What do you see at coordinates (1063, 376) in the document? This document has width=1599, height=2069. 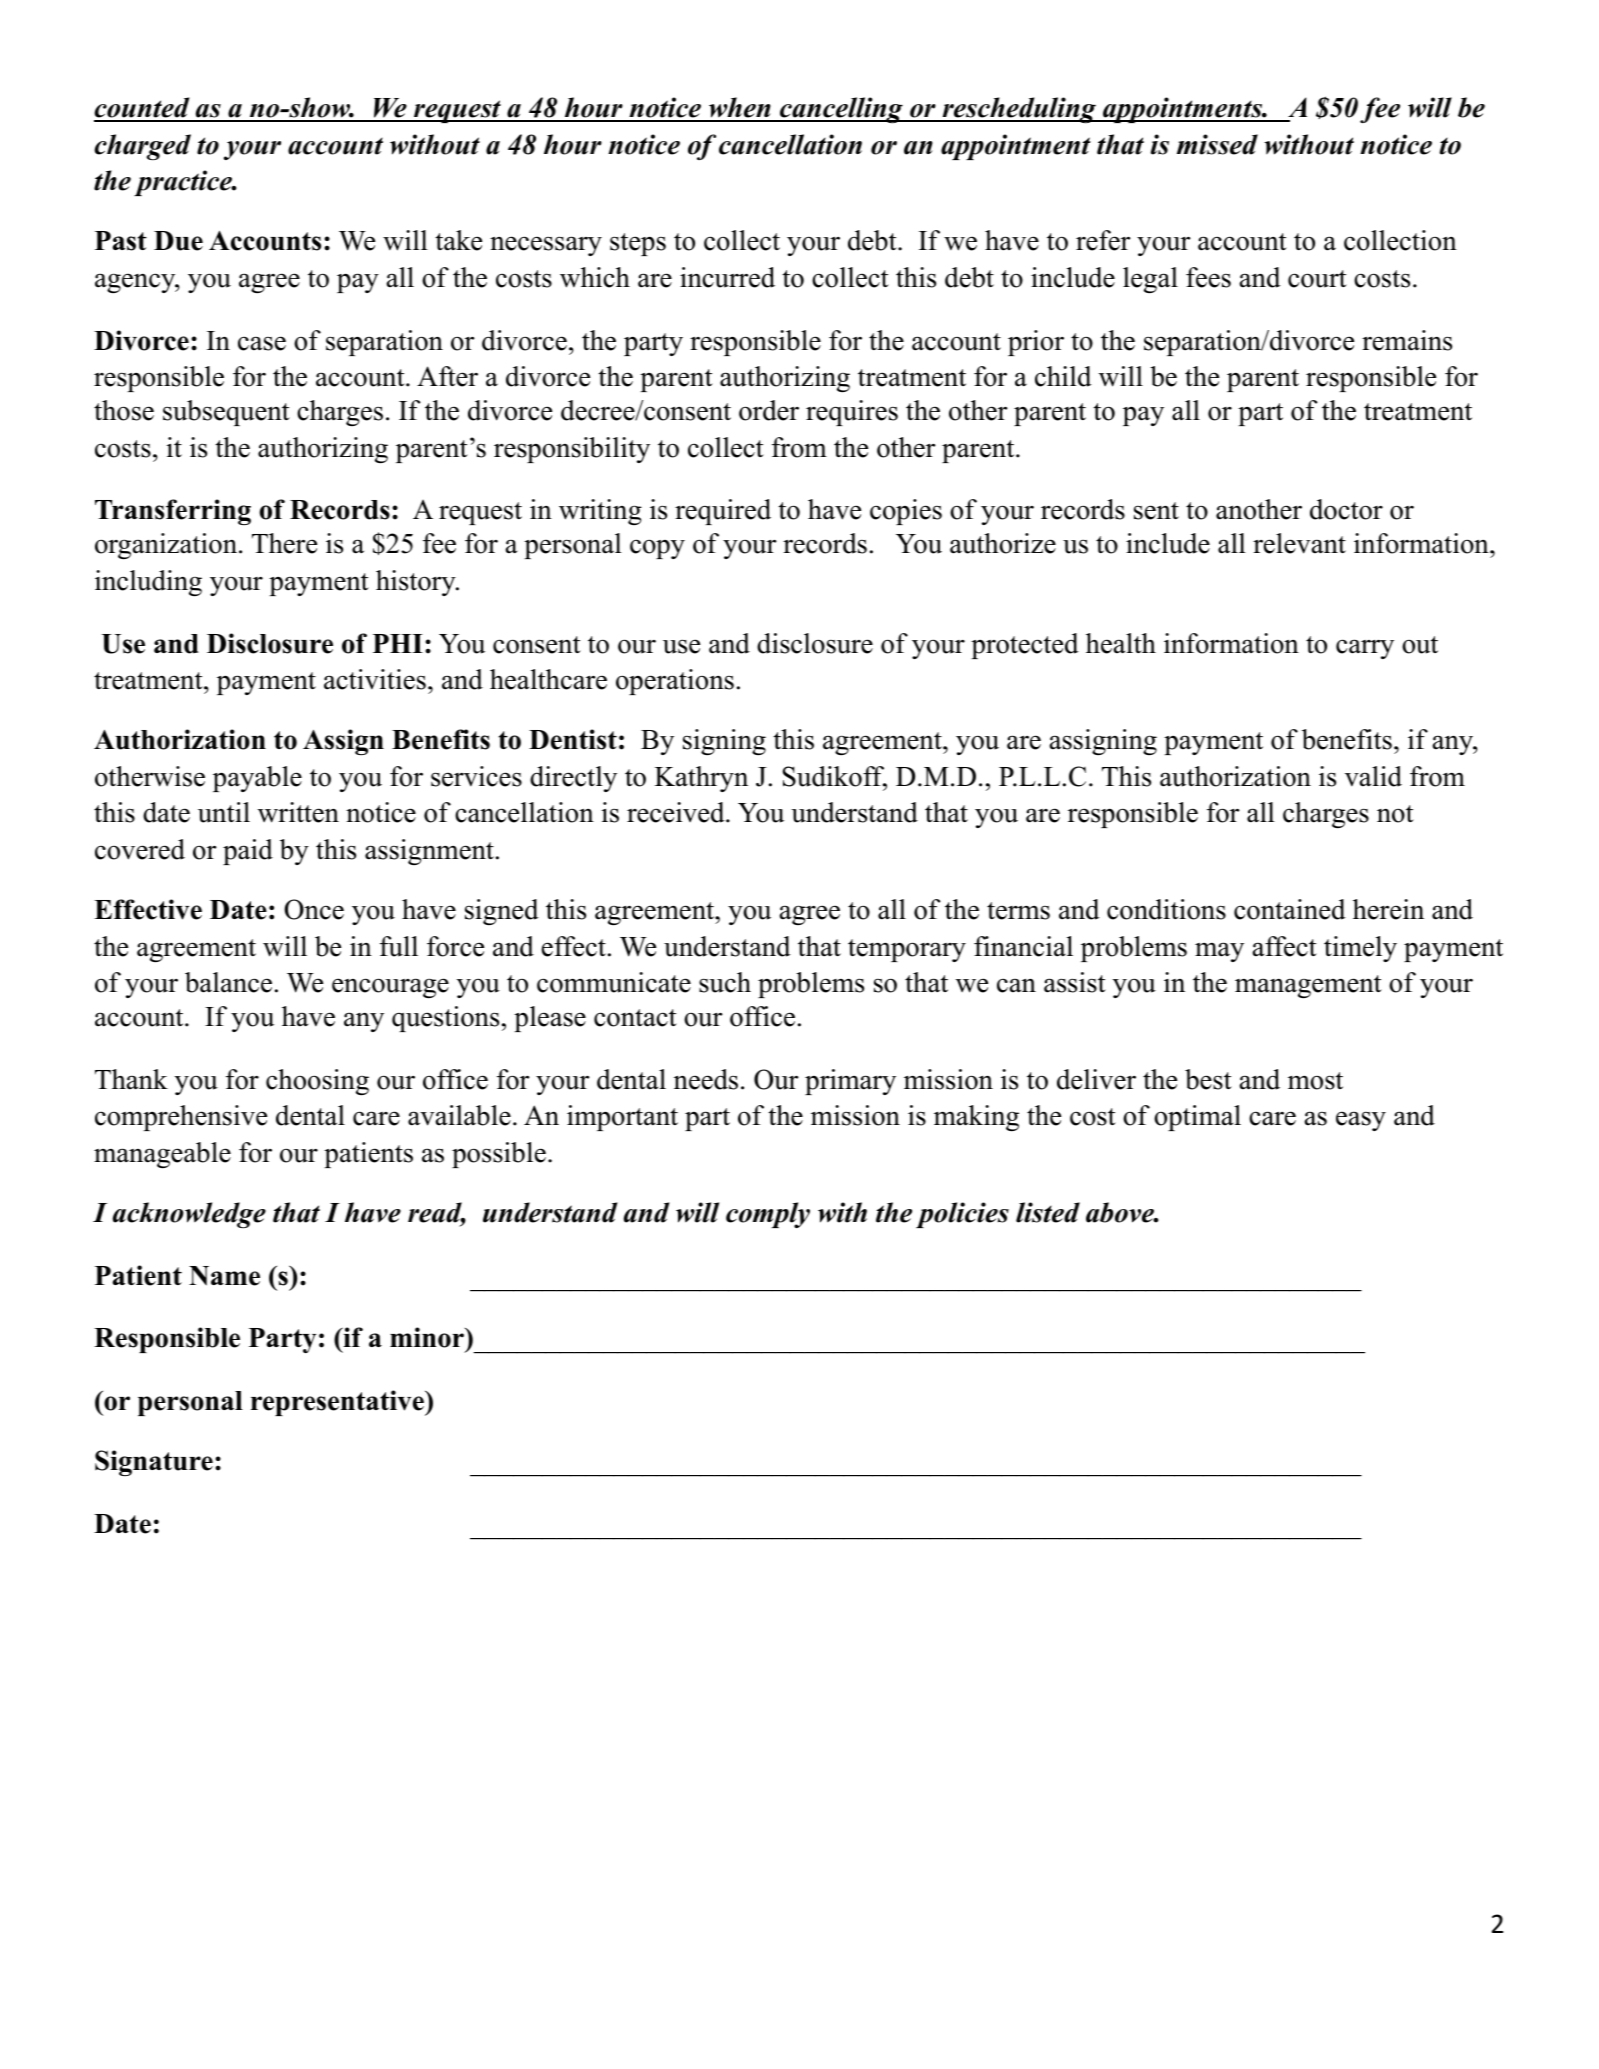 I see `child` at bounding box center [1063, 376].
